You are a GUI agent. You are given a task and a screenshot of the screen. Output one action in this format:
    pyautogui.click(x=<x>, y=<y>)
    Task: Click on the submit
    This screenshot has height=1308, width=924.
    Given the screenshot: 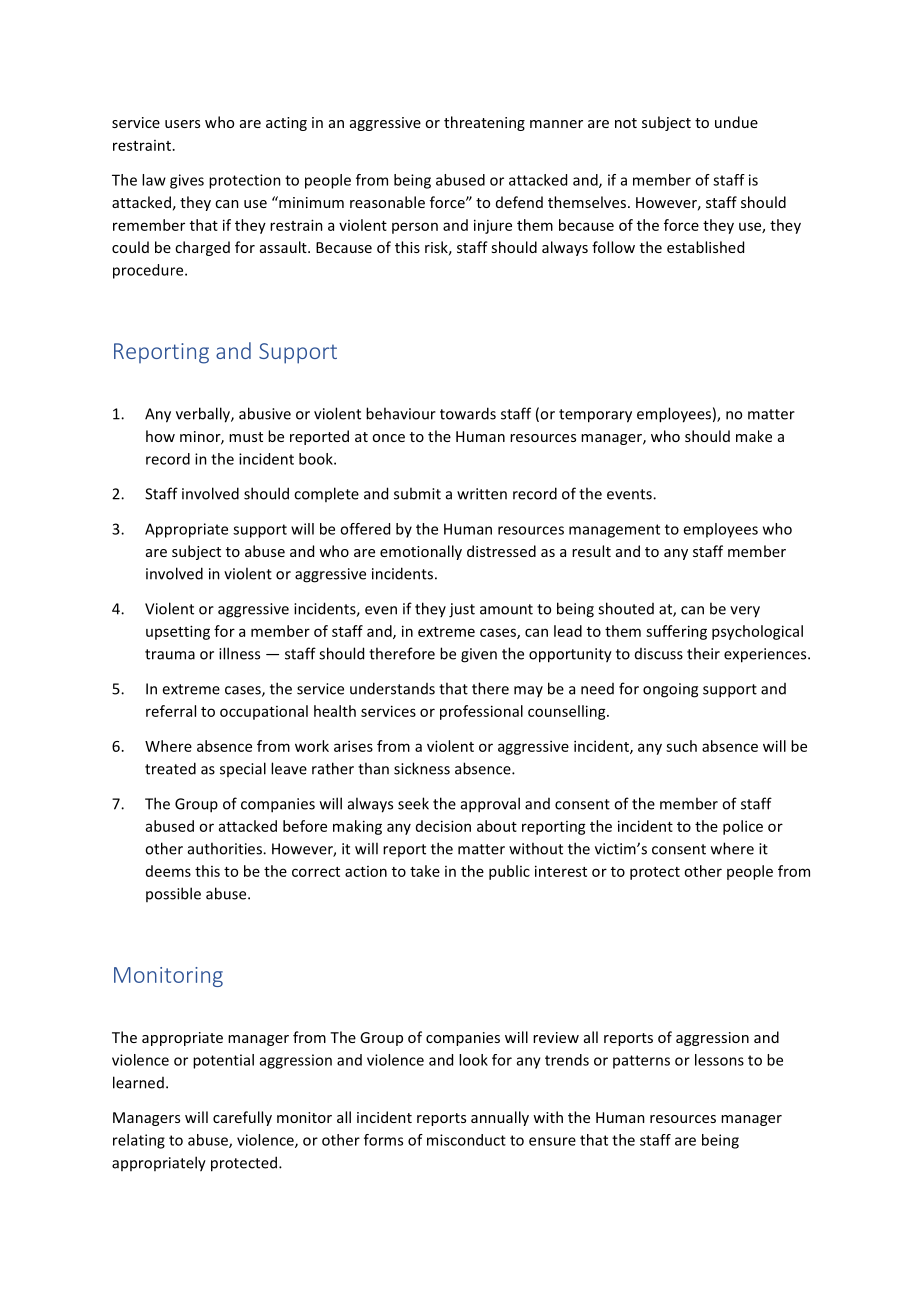 What is the action you would take?
    pyautogui.click(x=417, y=493)
